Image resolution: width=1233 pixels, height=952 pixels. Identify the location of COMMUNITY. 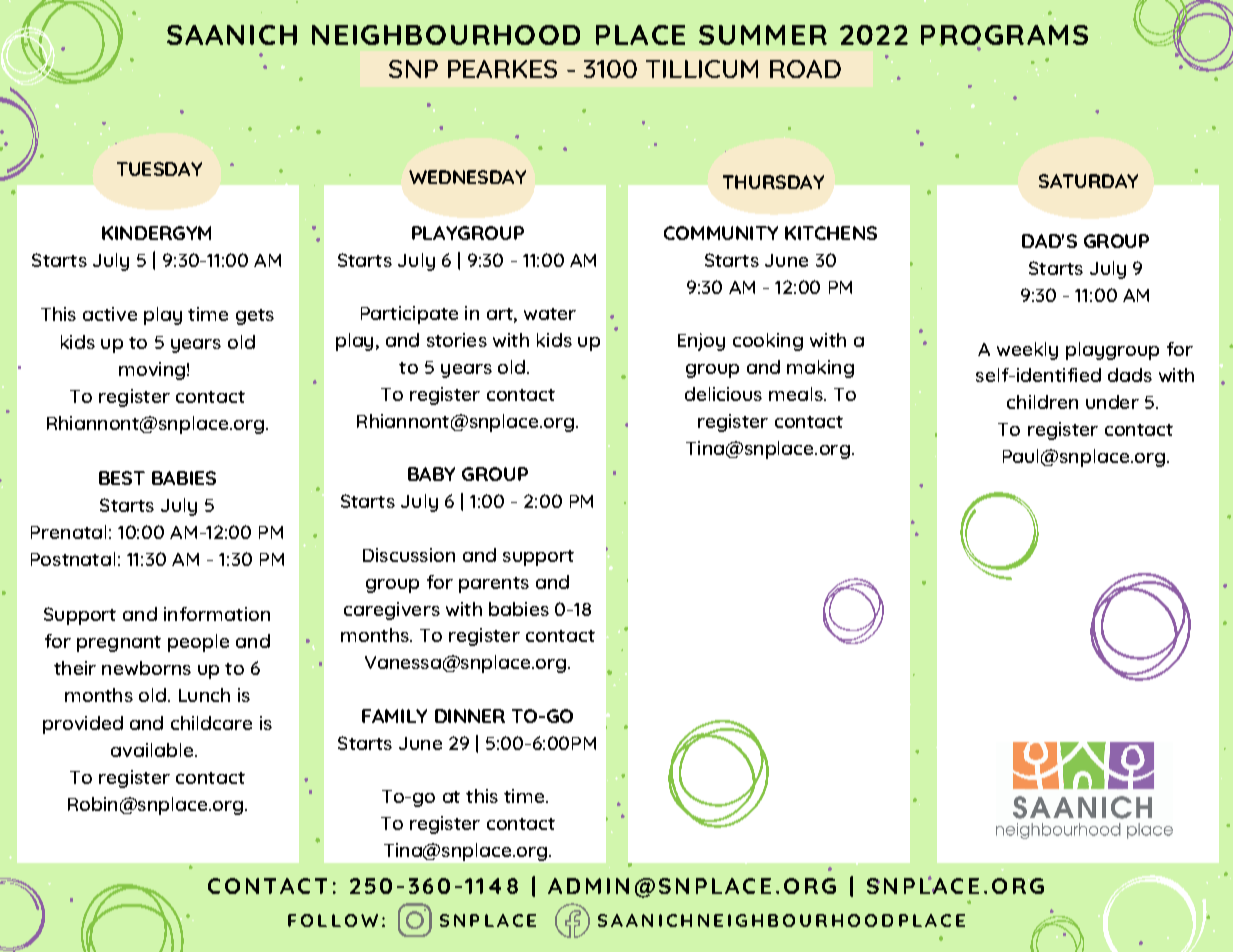
(721, 233).
